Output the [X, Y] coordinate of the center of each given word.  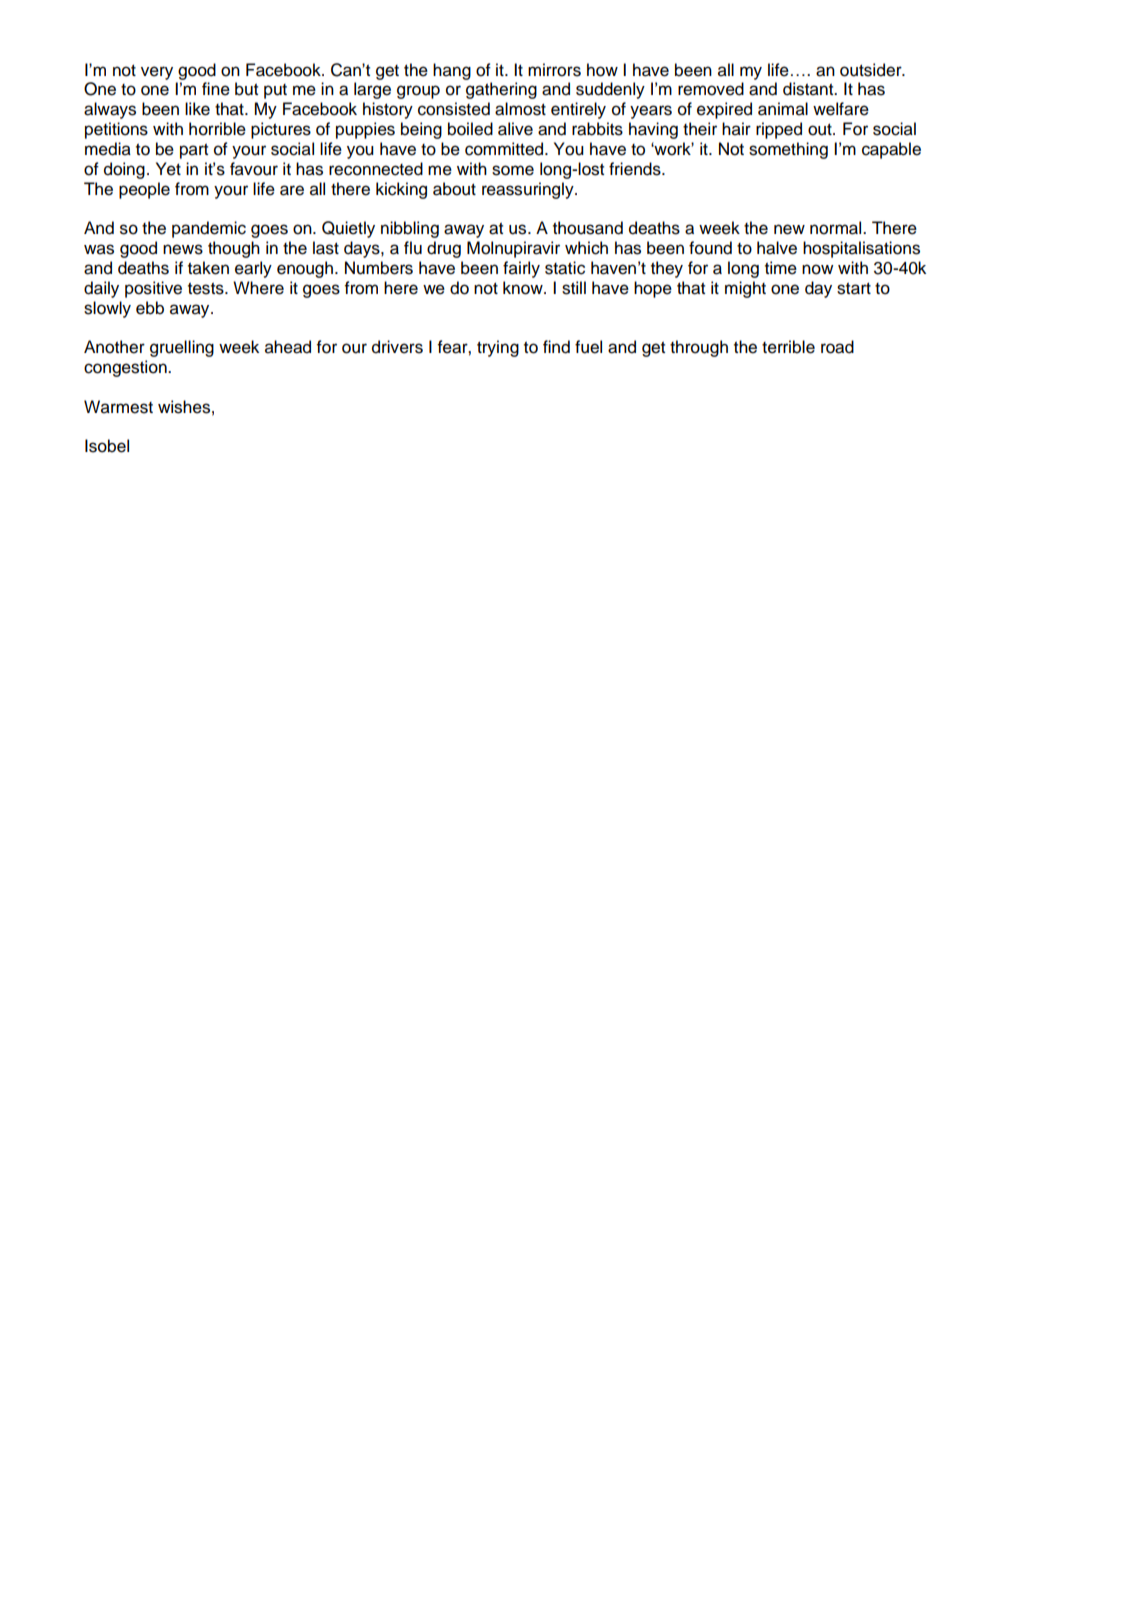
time [781, 268]
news [183, 249]
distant [809, 89]
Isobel [107, 446]
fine [216, 89]
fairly [521, 269]
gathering [501, 90]
